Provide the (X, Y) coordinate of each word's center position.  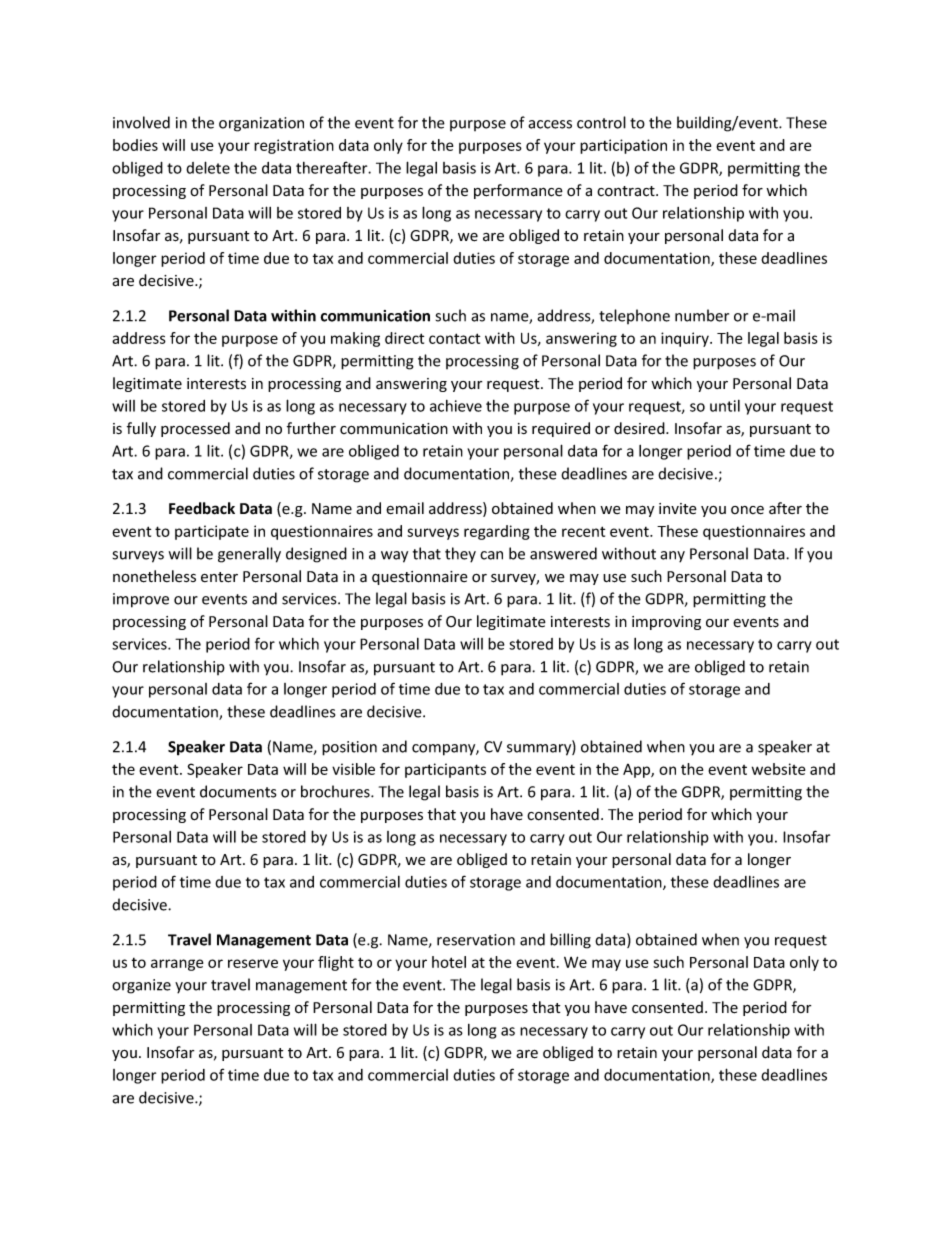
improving (666, 623)
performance (518, 191)
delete (208, 167)
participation (623, 146)
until (725, 406)
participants (445, 770)
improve (141, 600)
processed (195, 429)
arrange (177, 965)
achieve (456, 406)
